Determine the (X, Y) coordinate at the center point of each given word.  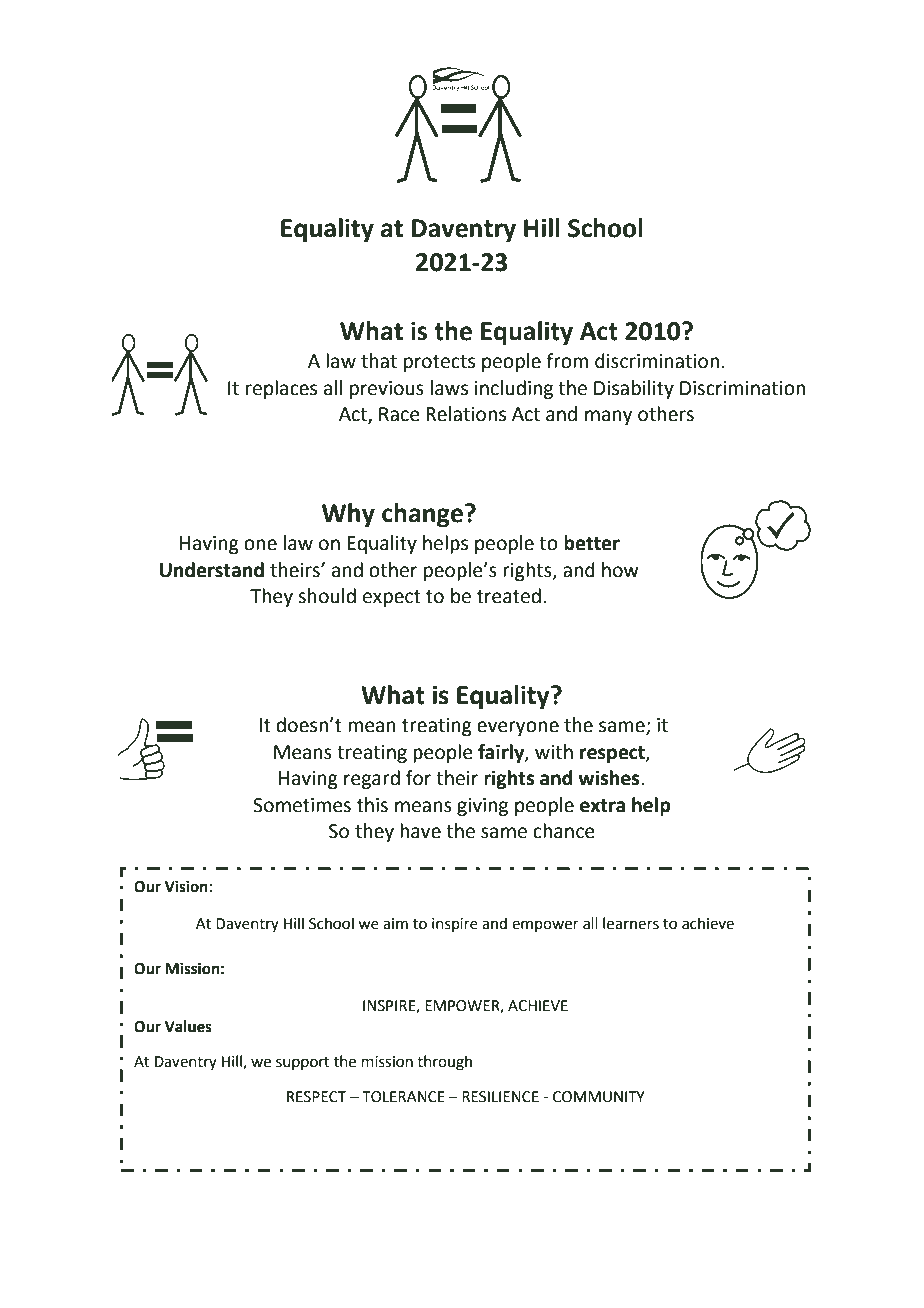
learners (631, 923)
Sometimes (302, 805)
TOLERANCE (403, 1097)
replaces (281, 389)
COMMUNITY (599, 1097)
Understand (212, 570)
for (418, 778)
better (592, 543)
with (554, 752)
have (420, 831)
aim (395, 924)
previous (387, 390)
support (303, 1063)
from (567, 361)
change (422, 515)
